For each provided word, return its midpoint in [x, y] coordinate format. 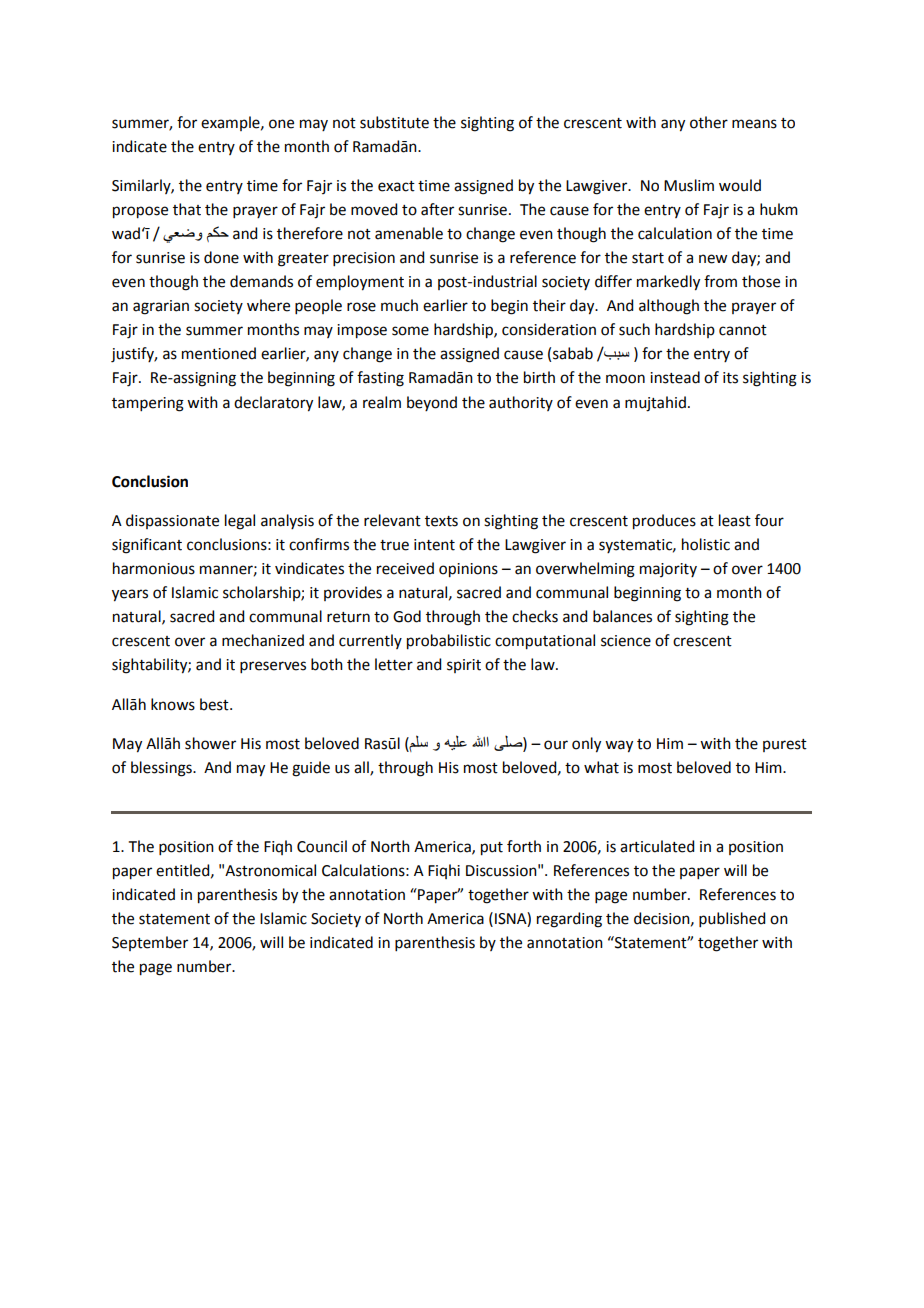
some [410, 331]
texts [441, 521]
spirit [464, 666]
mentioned [219, 353]
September [150, 943]
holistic [706, 544]
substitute [394, 122]
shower [210, 743]
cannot [743, 330]
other [709, 122]
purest [785, 745]
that [187, 209]
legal [240, 522]
